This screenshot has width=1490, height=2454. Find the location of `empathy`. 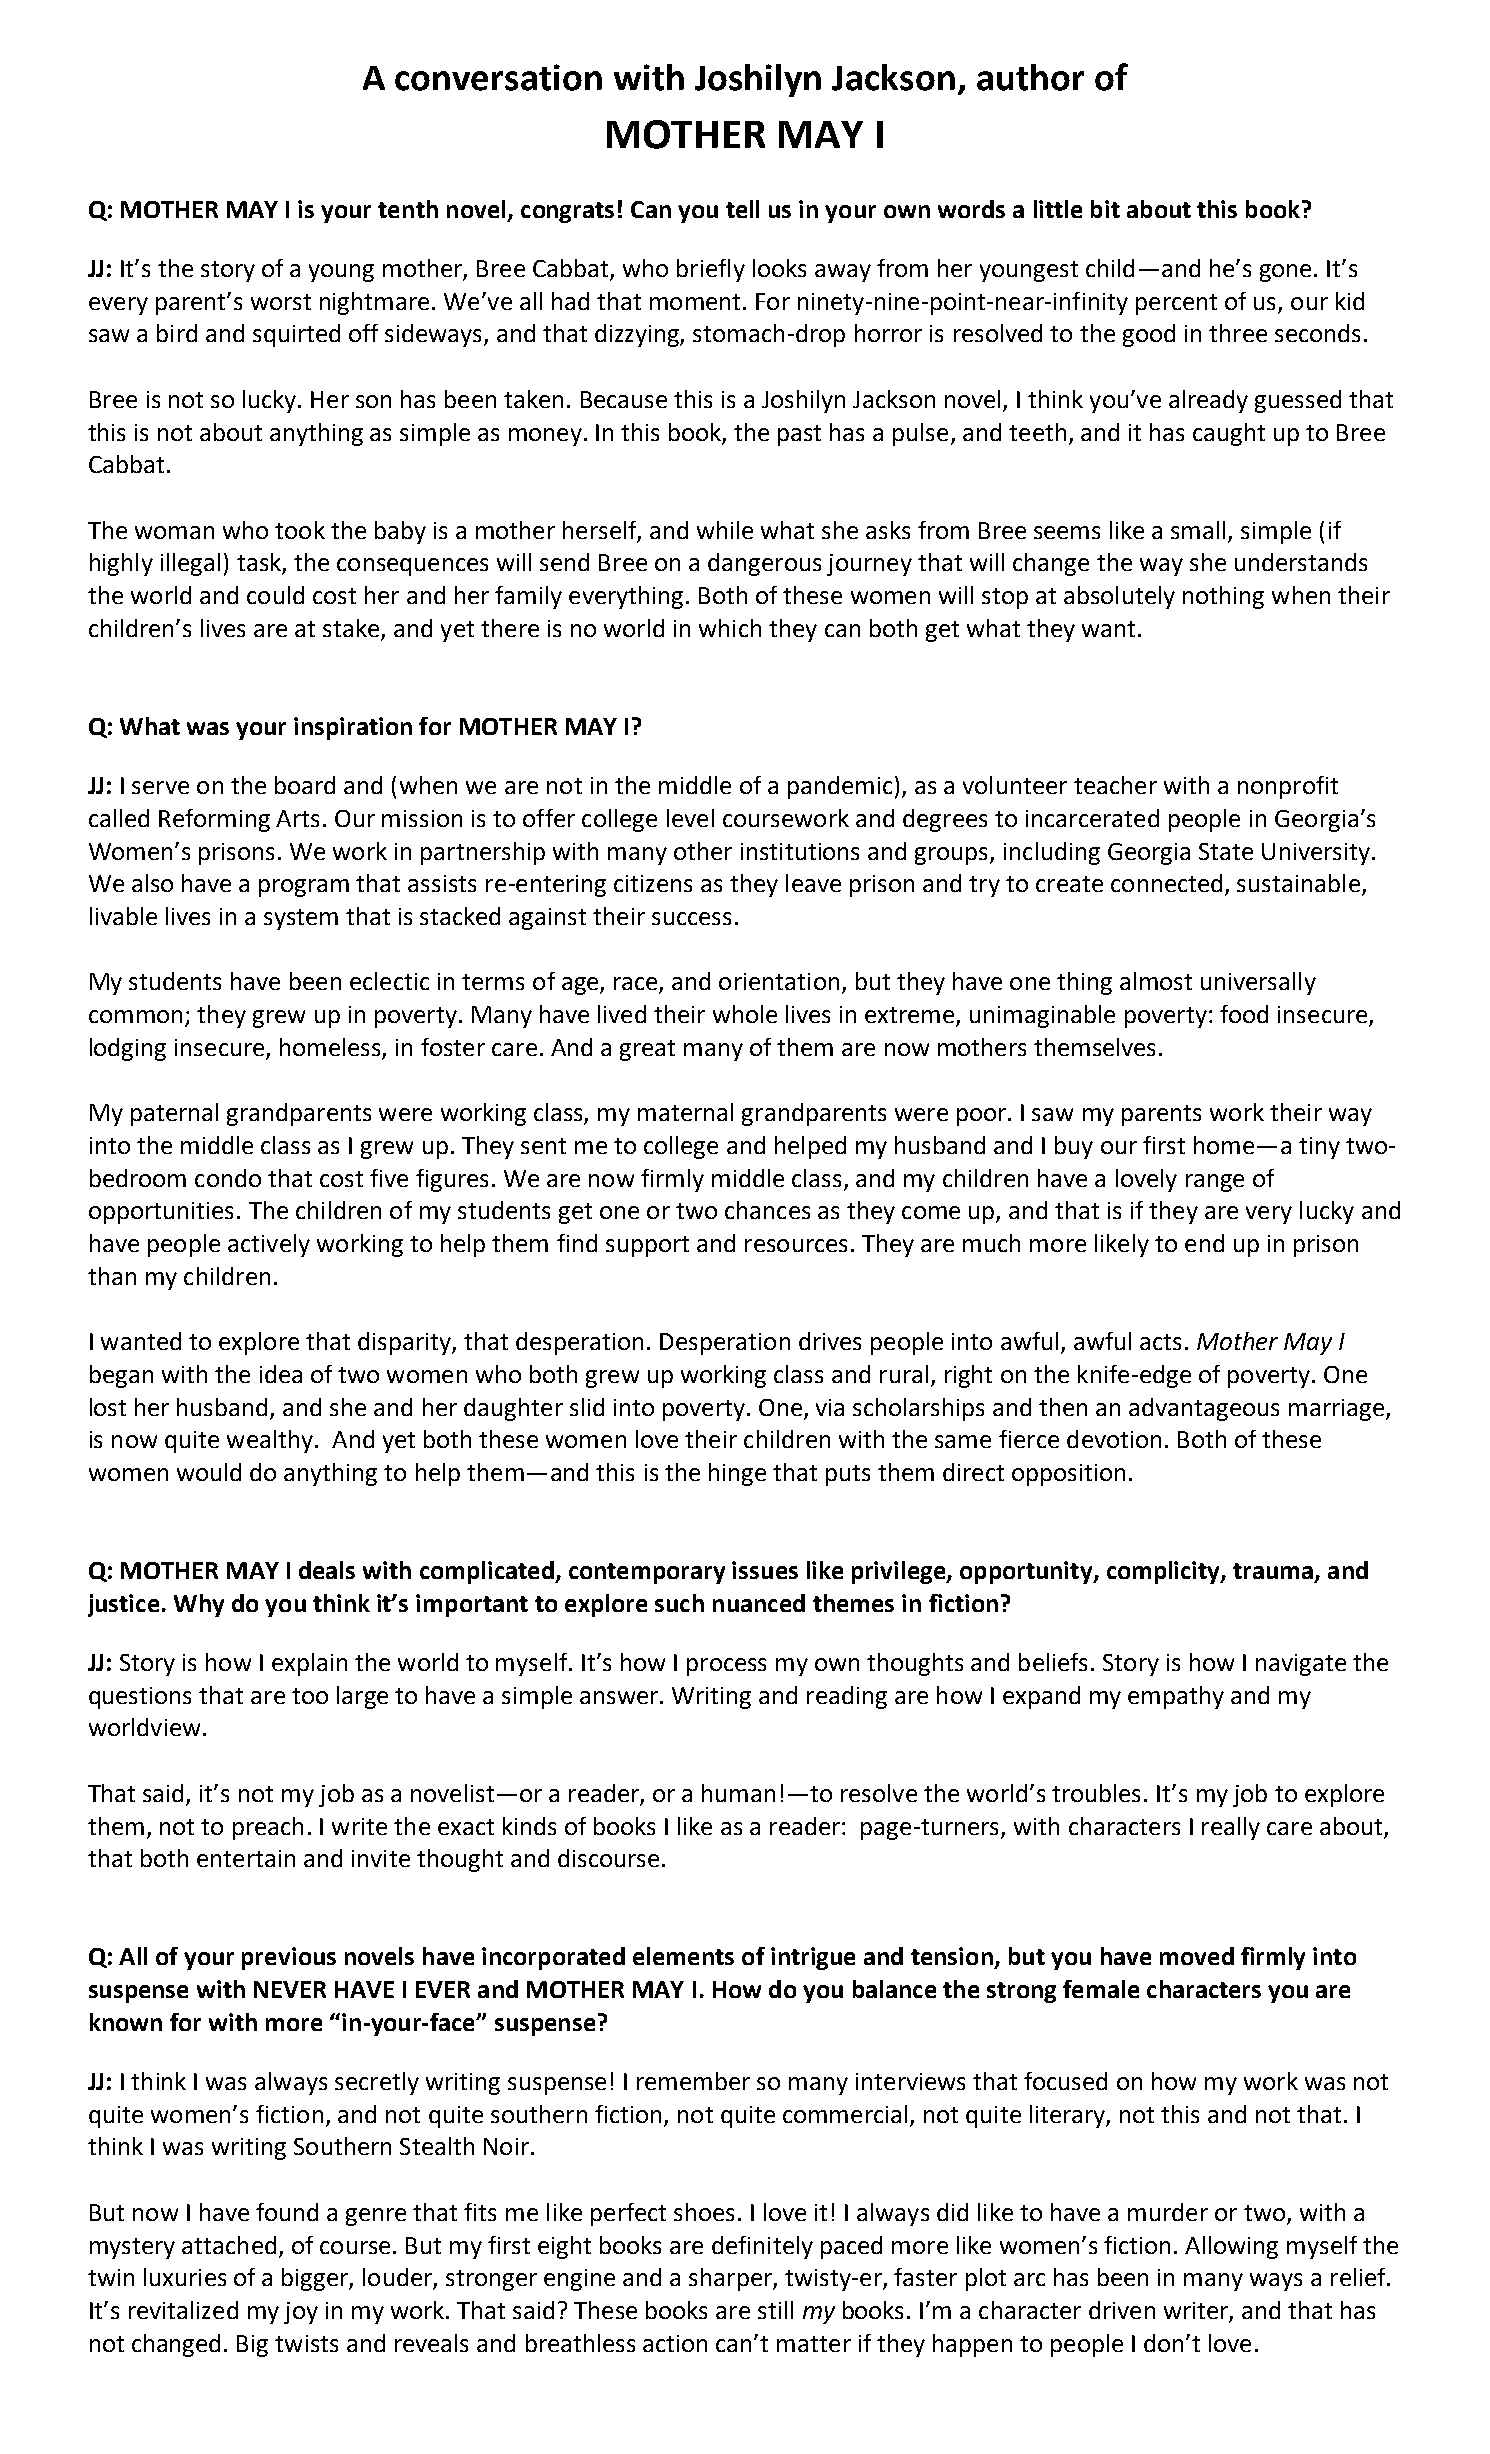

empathy is located at coordinates (1176, 1697).
